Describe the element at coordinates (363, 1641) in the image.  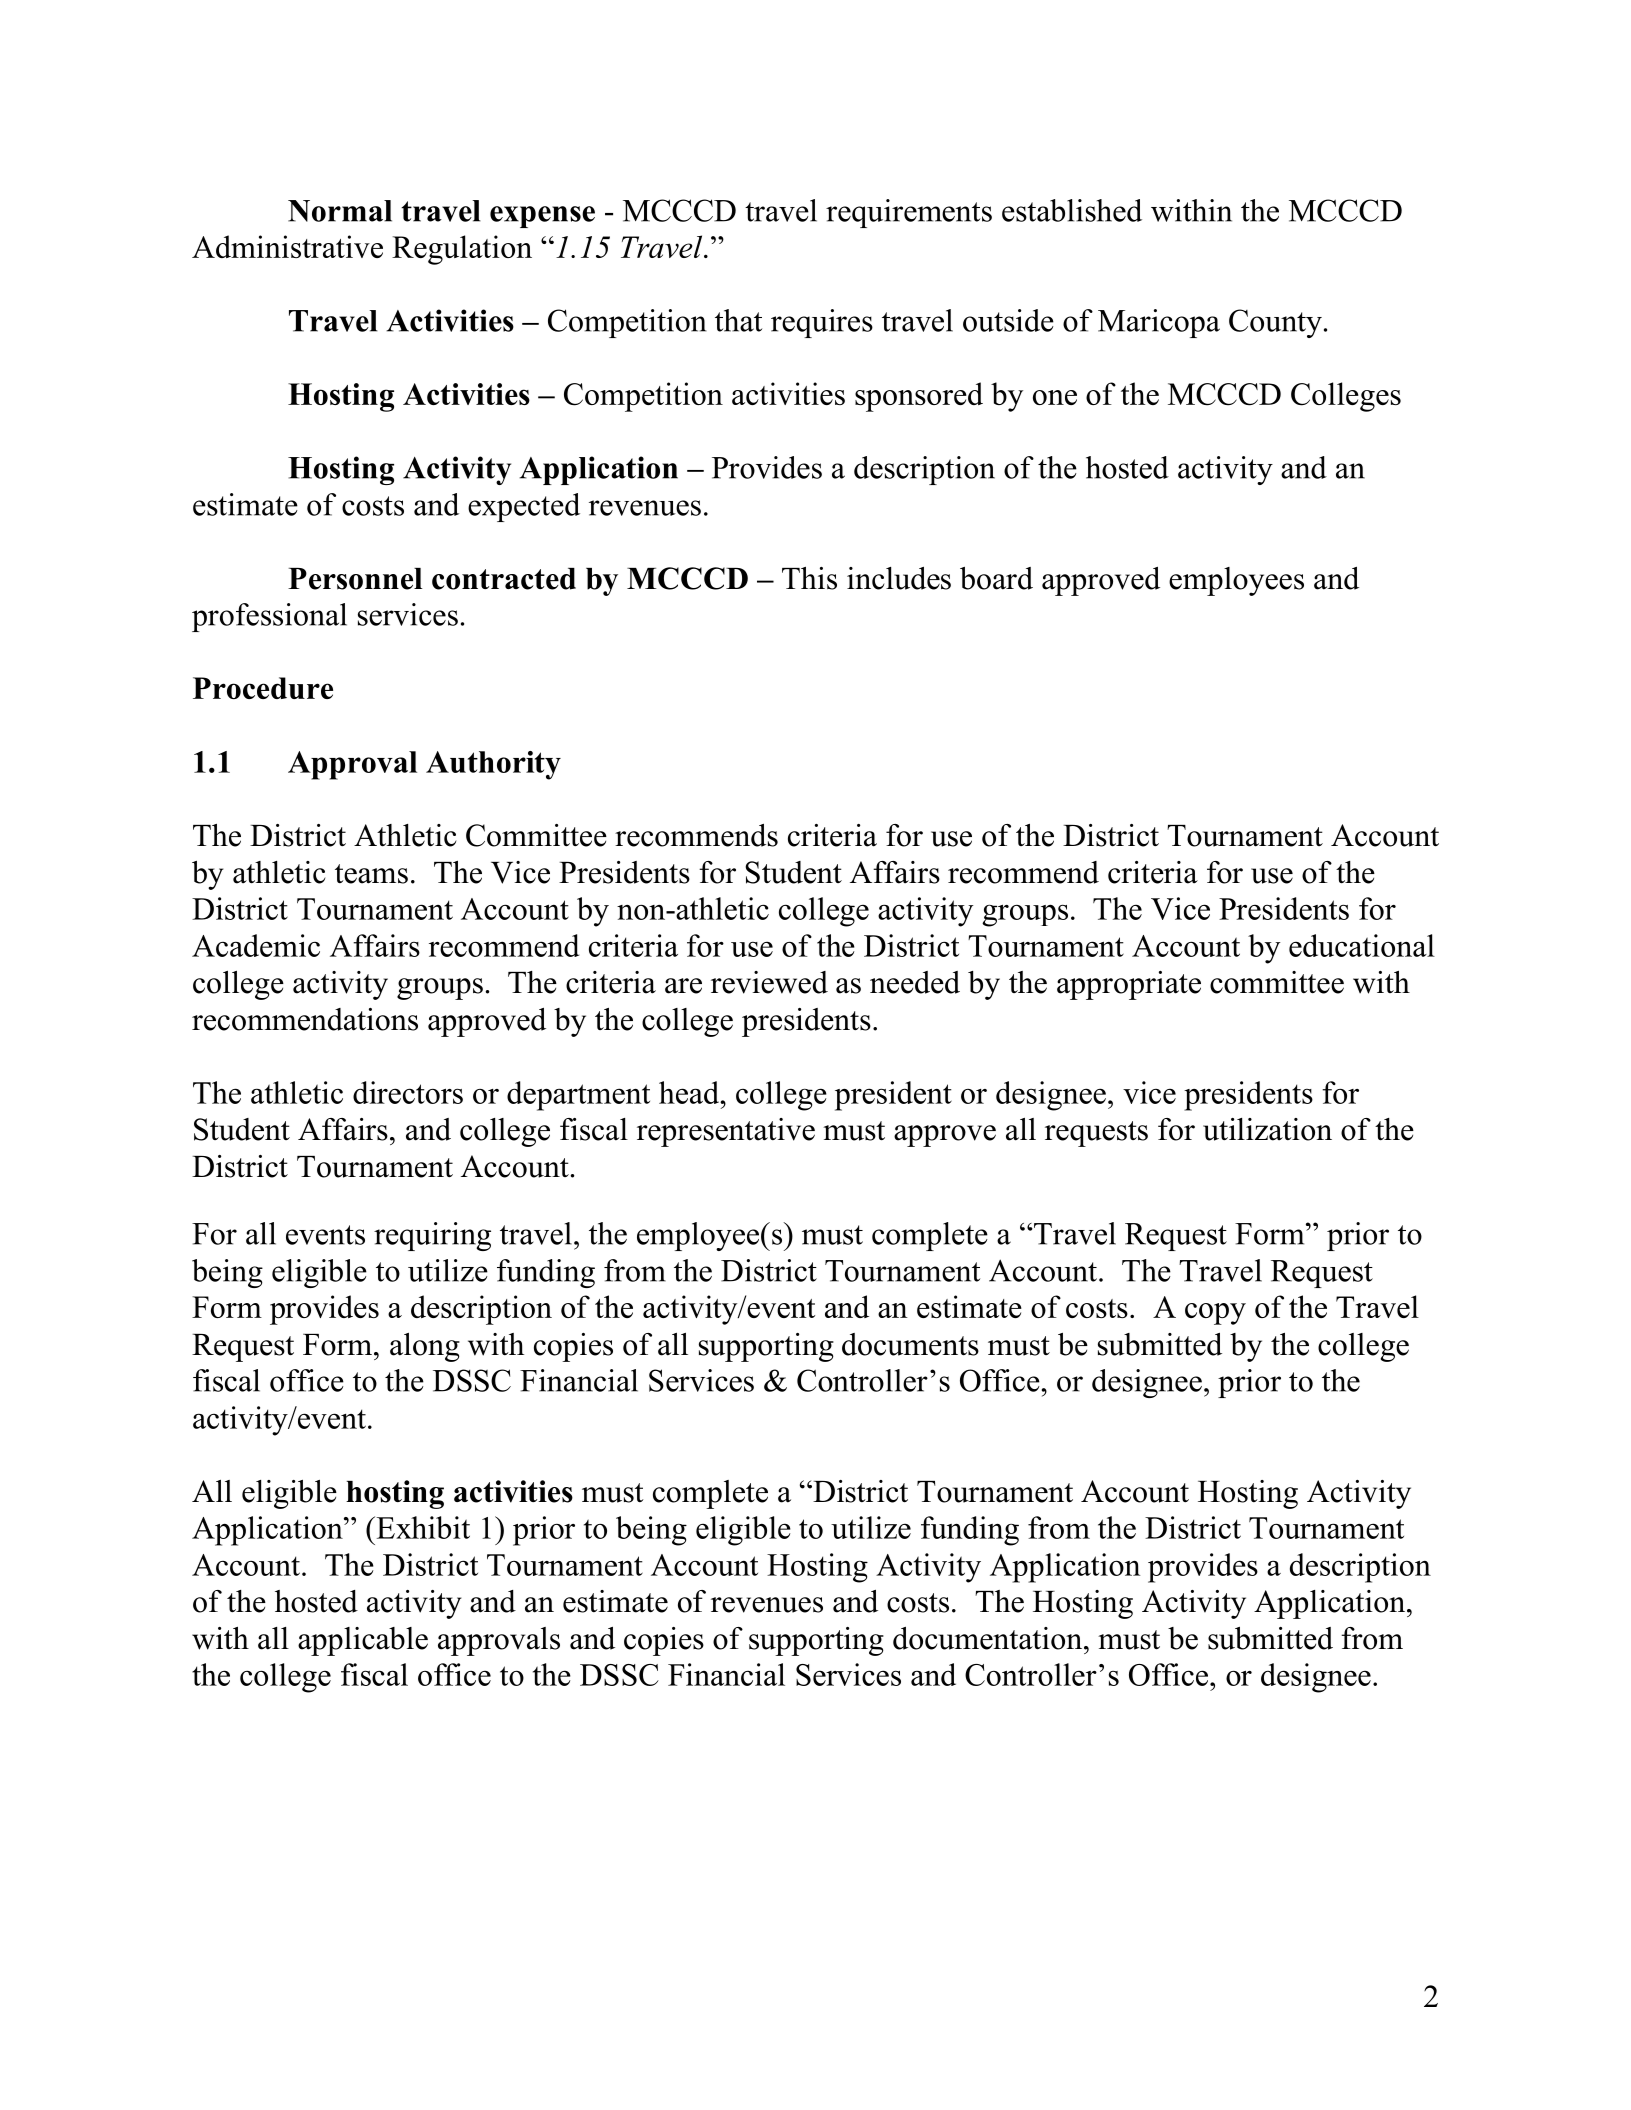
I see `applicable` at that location.
